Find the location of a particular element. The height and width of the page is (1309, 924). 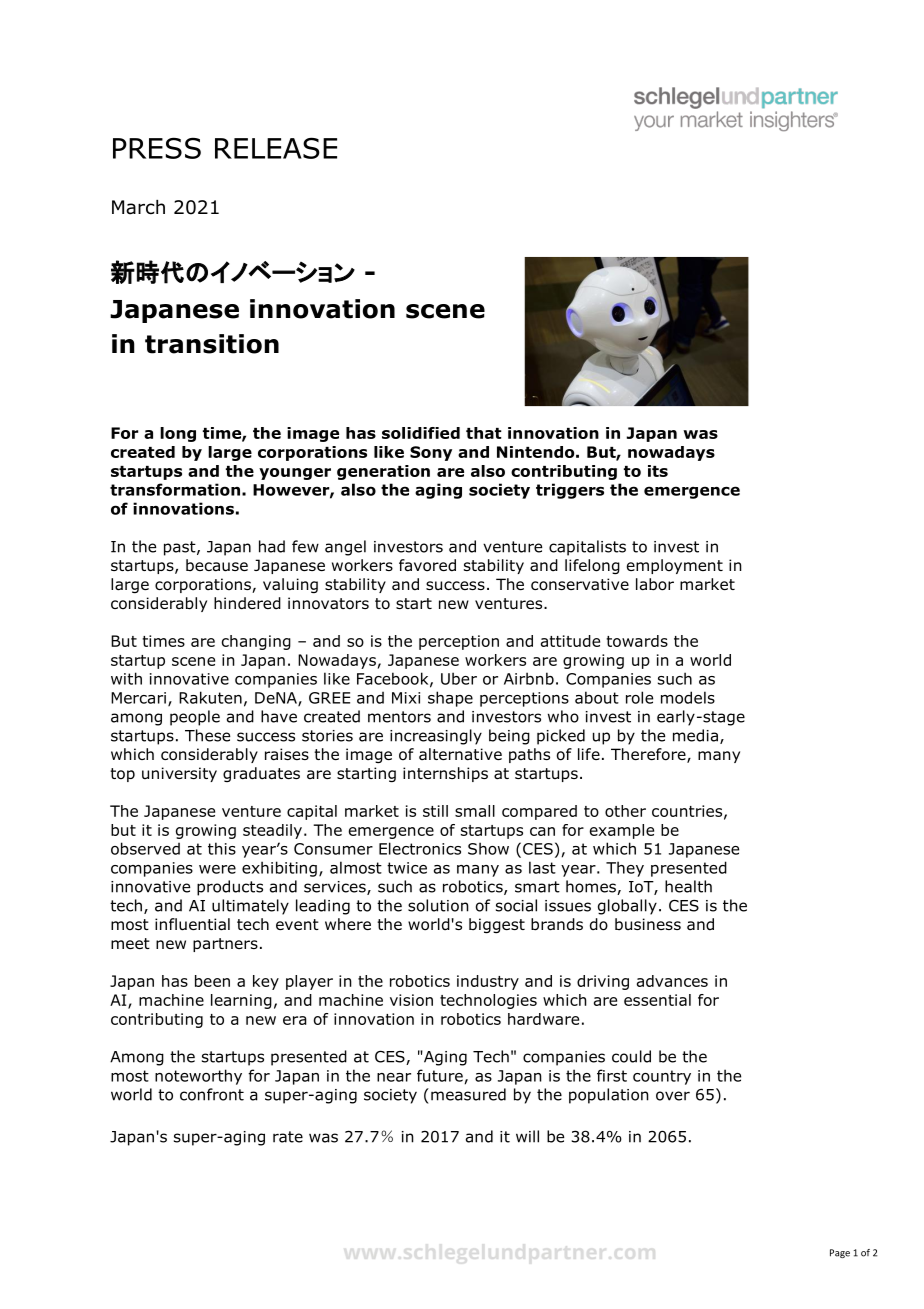

employment is located at coordinates (675, 566).
